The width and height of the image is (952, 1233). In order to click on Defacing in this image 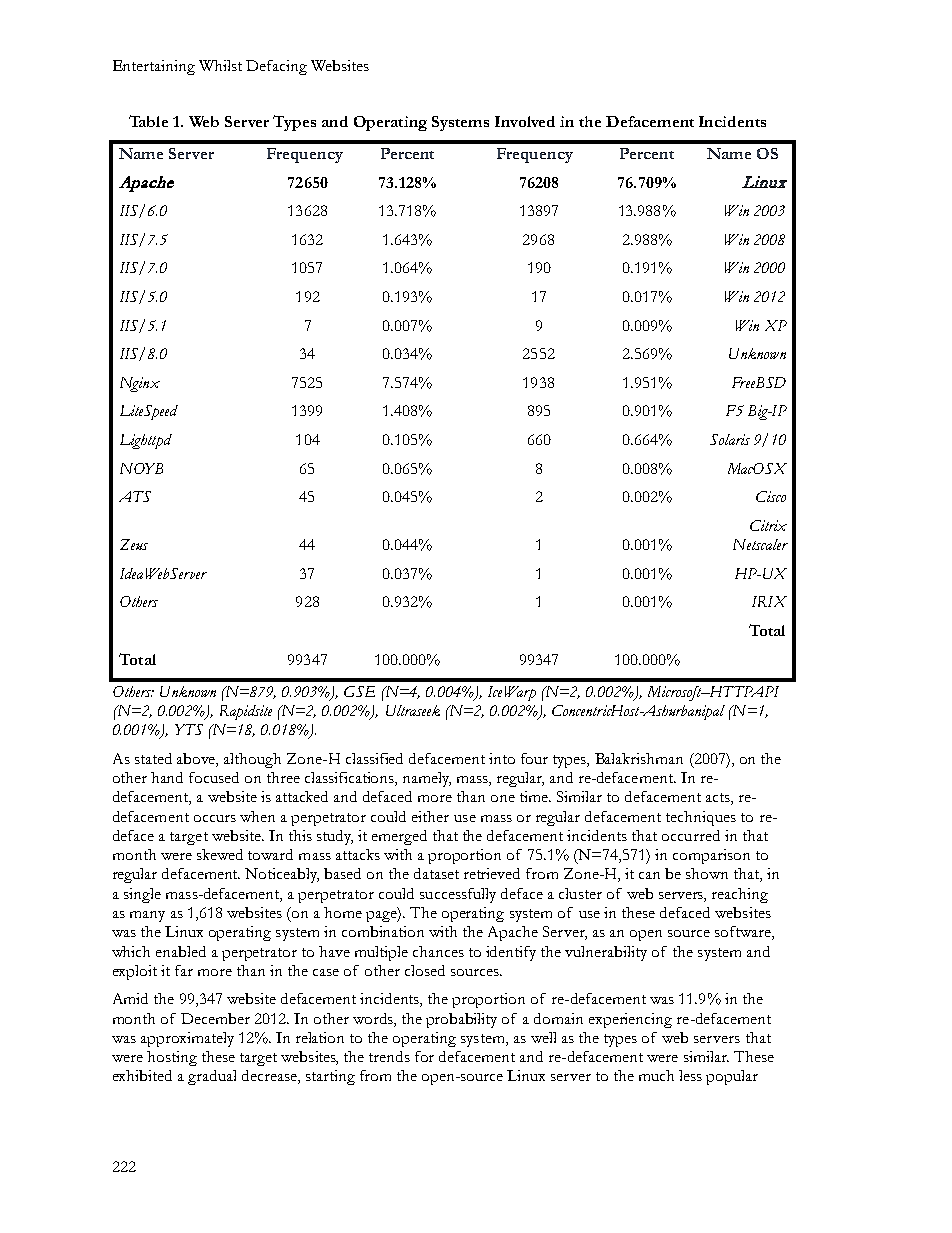, I will do `click(276, 67)`.
